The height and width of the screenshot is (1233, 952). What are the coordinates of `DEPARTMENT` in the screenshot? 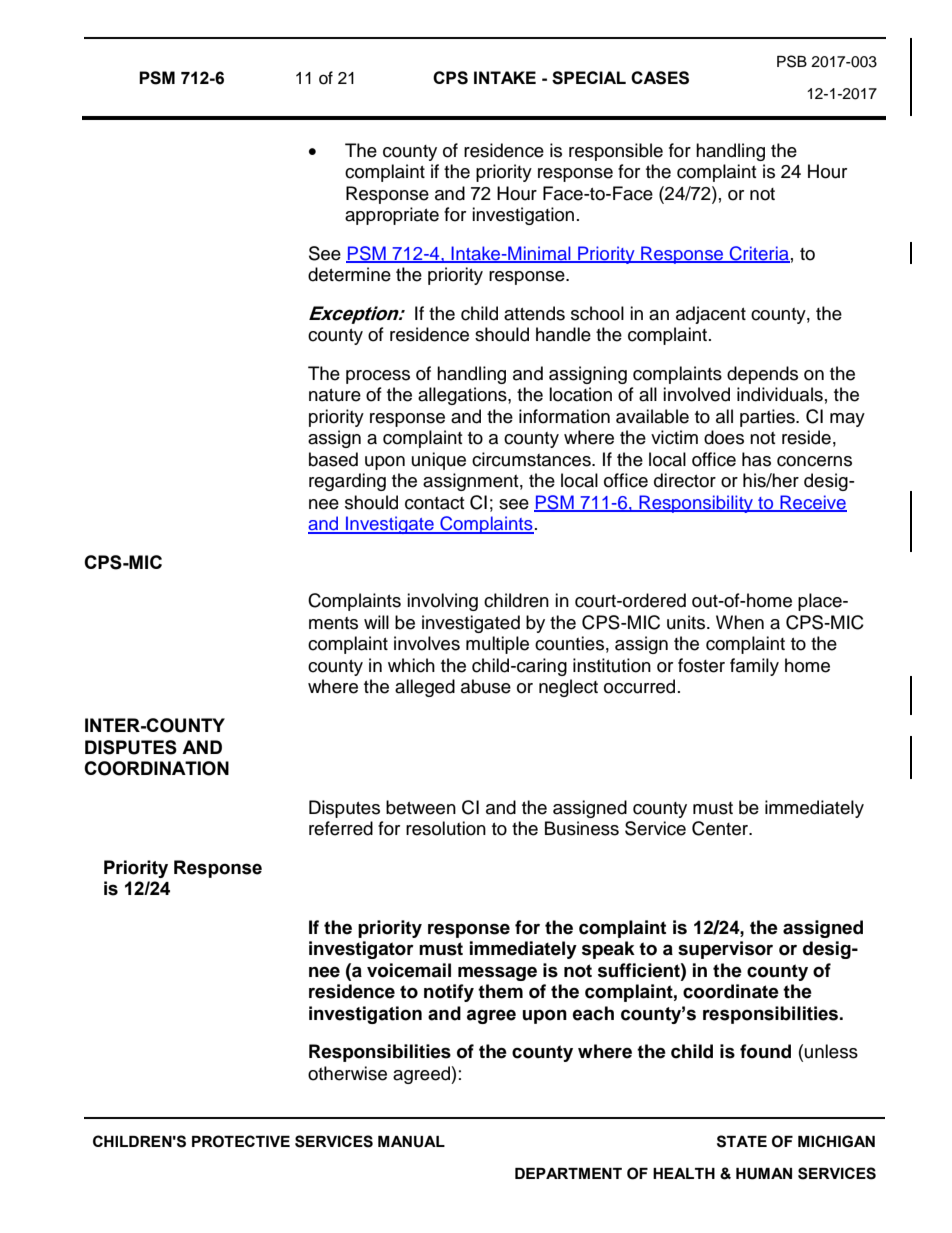 It's located at (568, 1173).
